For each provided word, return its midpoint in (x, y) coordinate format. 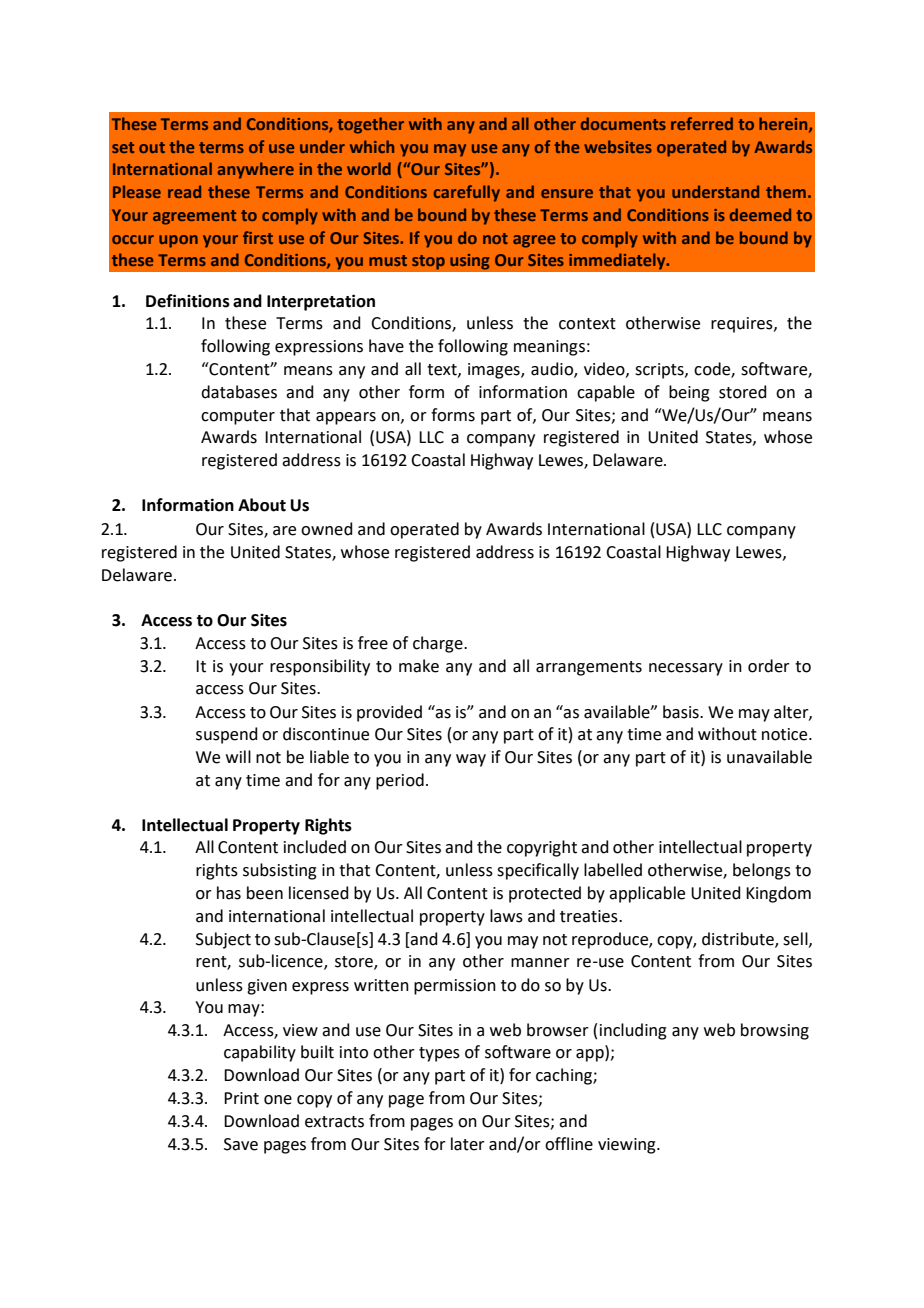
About (262, 505)
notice (786, 734)
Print (241, 1098)
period (400, 781)
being (689, 393)
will (238, 756)
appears (346, 418)
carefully (467, 193)
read (184, 191)
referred (702, 123)
